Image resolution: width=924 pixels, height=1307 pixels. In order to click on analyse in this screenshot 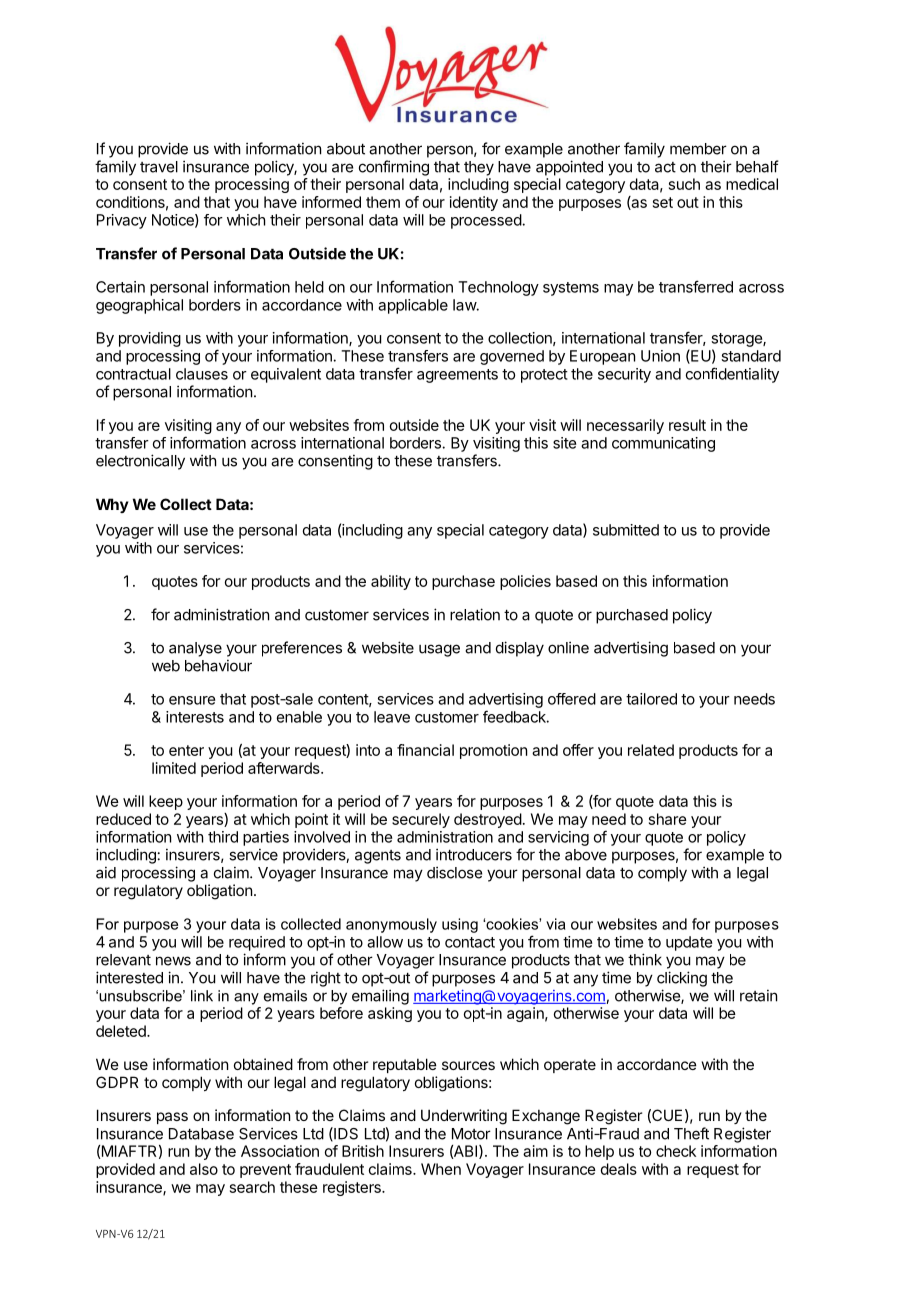, I will do `click(195, 649)`.
